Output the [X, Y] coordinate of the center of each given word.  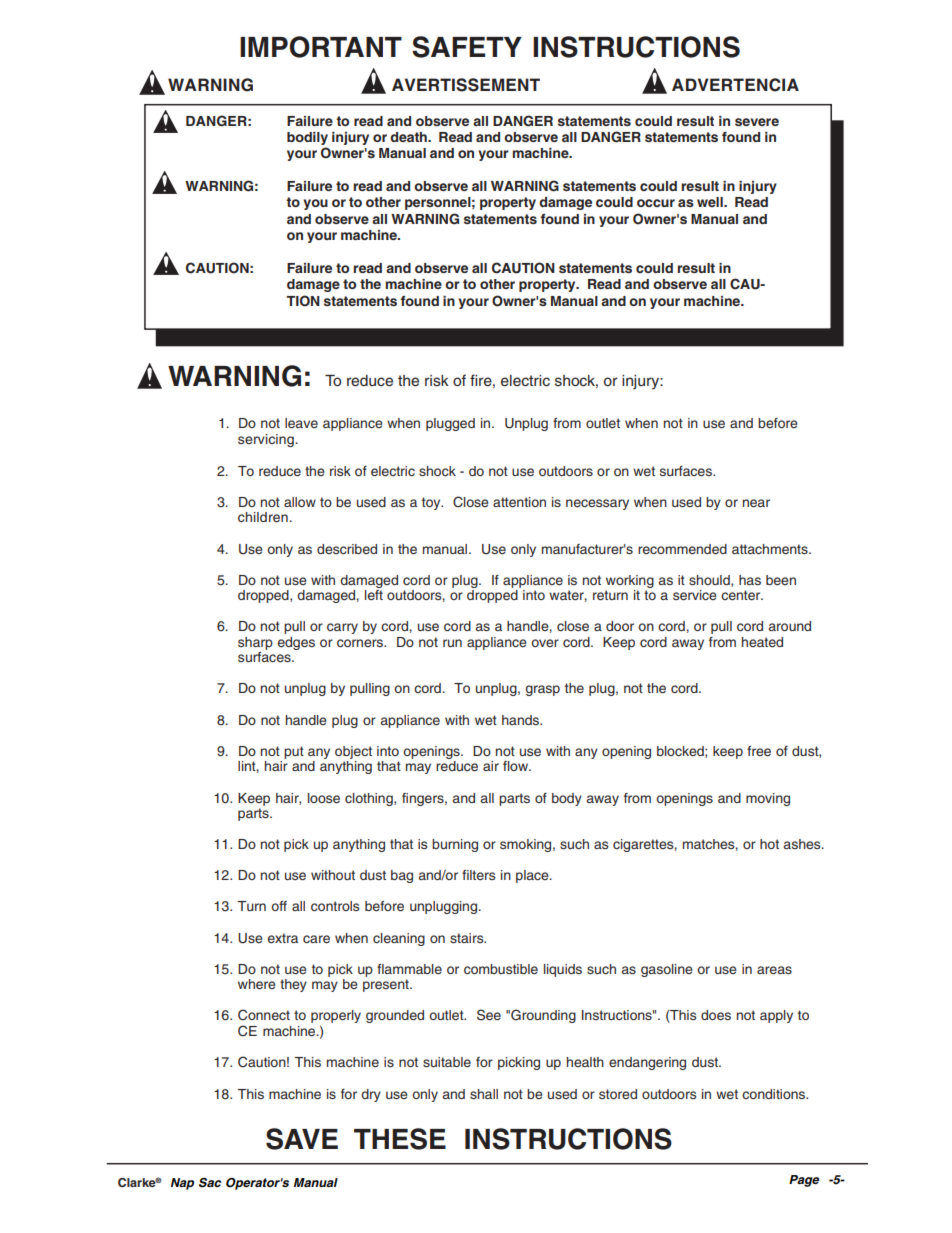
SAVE [302, 1139]
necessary [597, 504]
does [716, 1015]
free [759, 751]
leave [301, 423]
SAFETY [467, 47]
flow [516, 766]
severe [757, 122]
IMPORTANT [321, 47]
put [294, 752]
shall [484, 1094]
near [756, 503]
